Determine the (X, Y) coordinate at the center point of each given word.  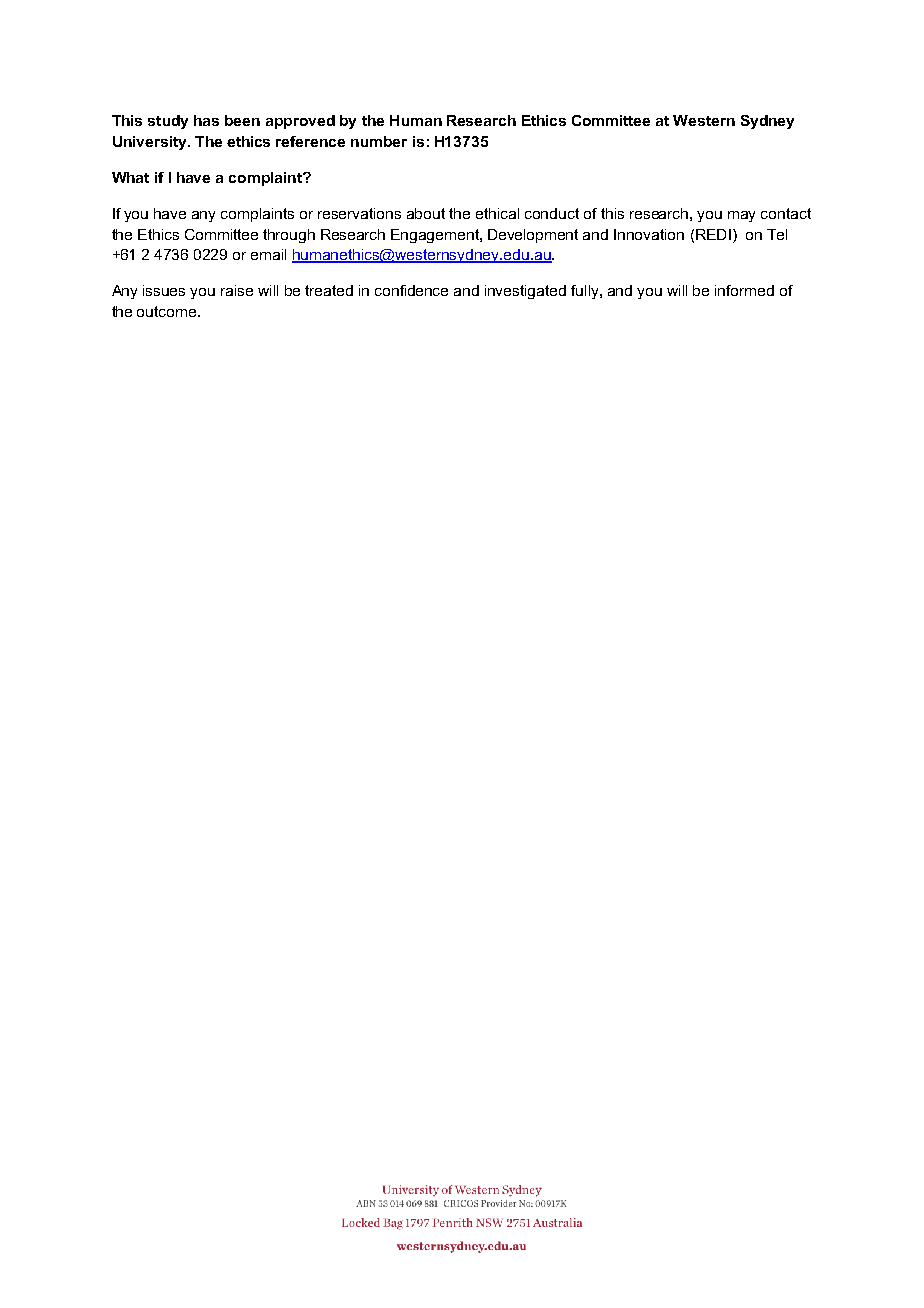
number (379, 141)
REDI (713, 234)
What (130, 177)
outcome (168, 311)
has (206, 120)
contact (786, 213)
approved (300, 122)
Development (533, 236)
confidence (411, 290)
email (268, 254)
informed (744, 290)
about (426, 213)
